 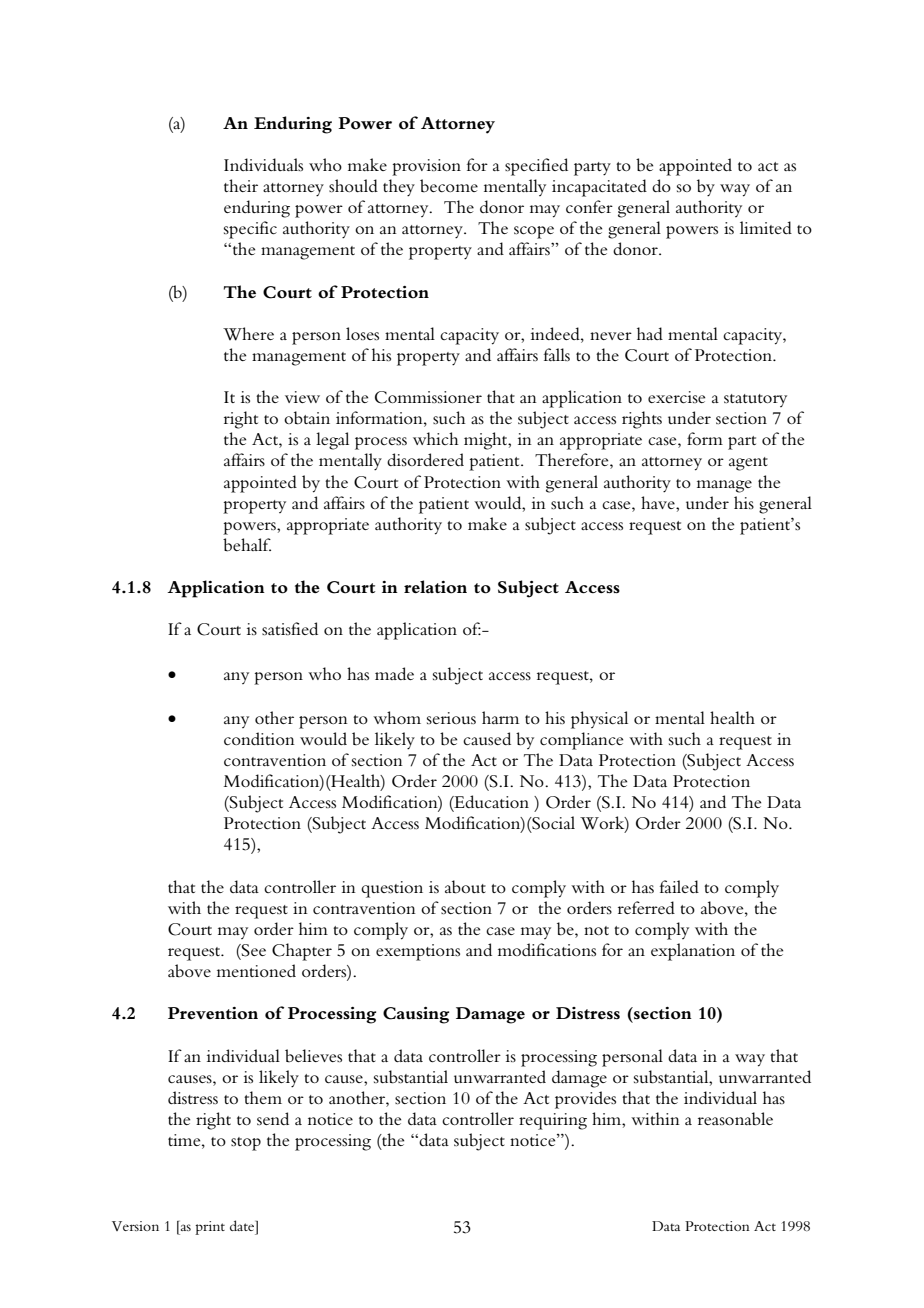 What do you see at coordinates (418, 952) in the screenshot?
I see `exemptions` at bounding box center [418, 952].
